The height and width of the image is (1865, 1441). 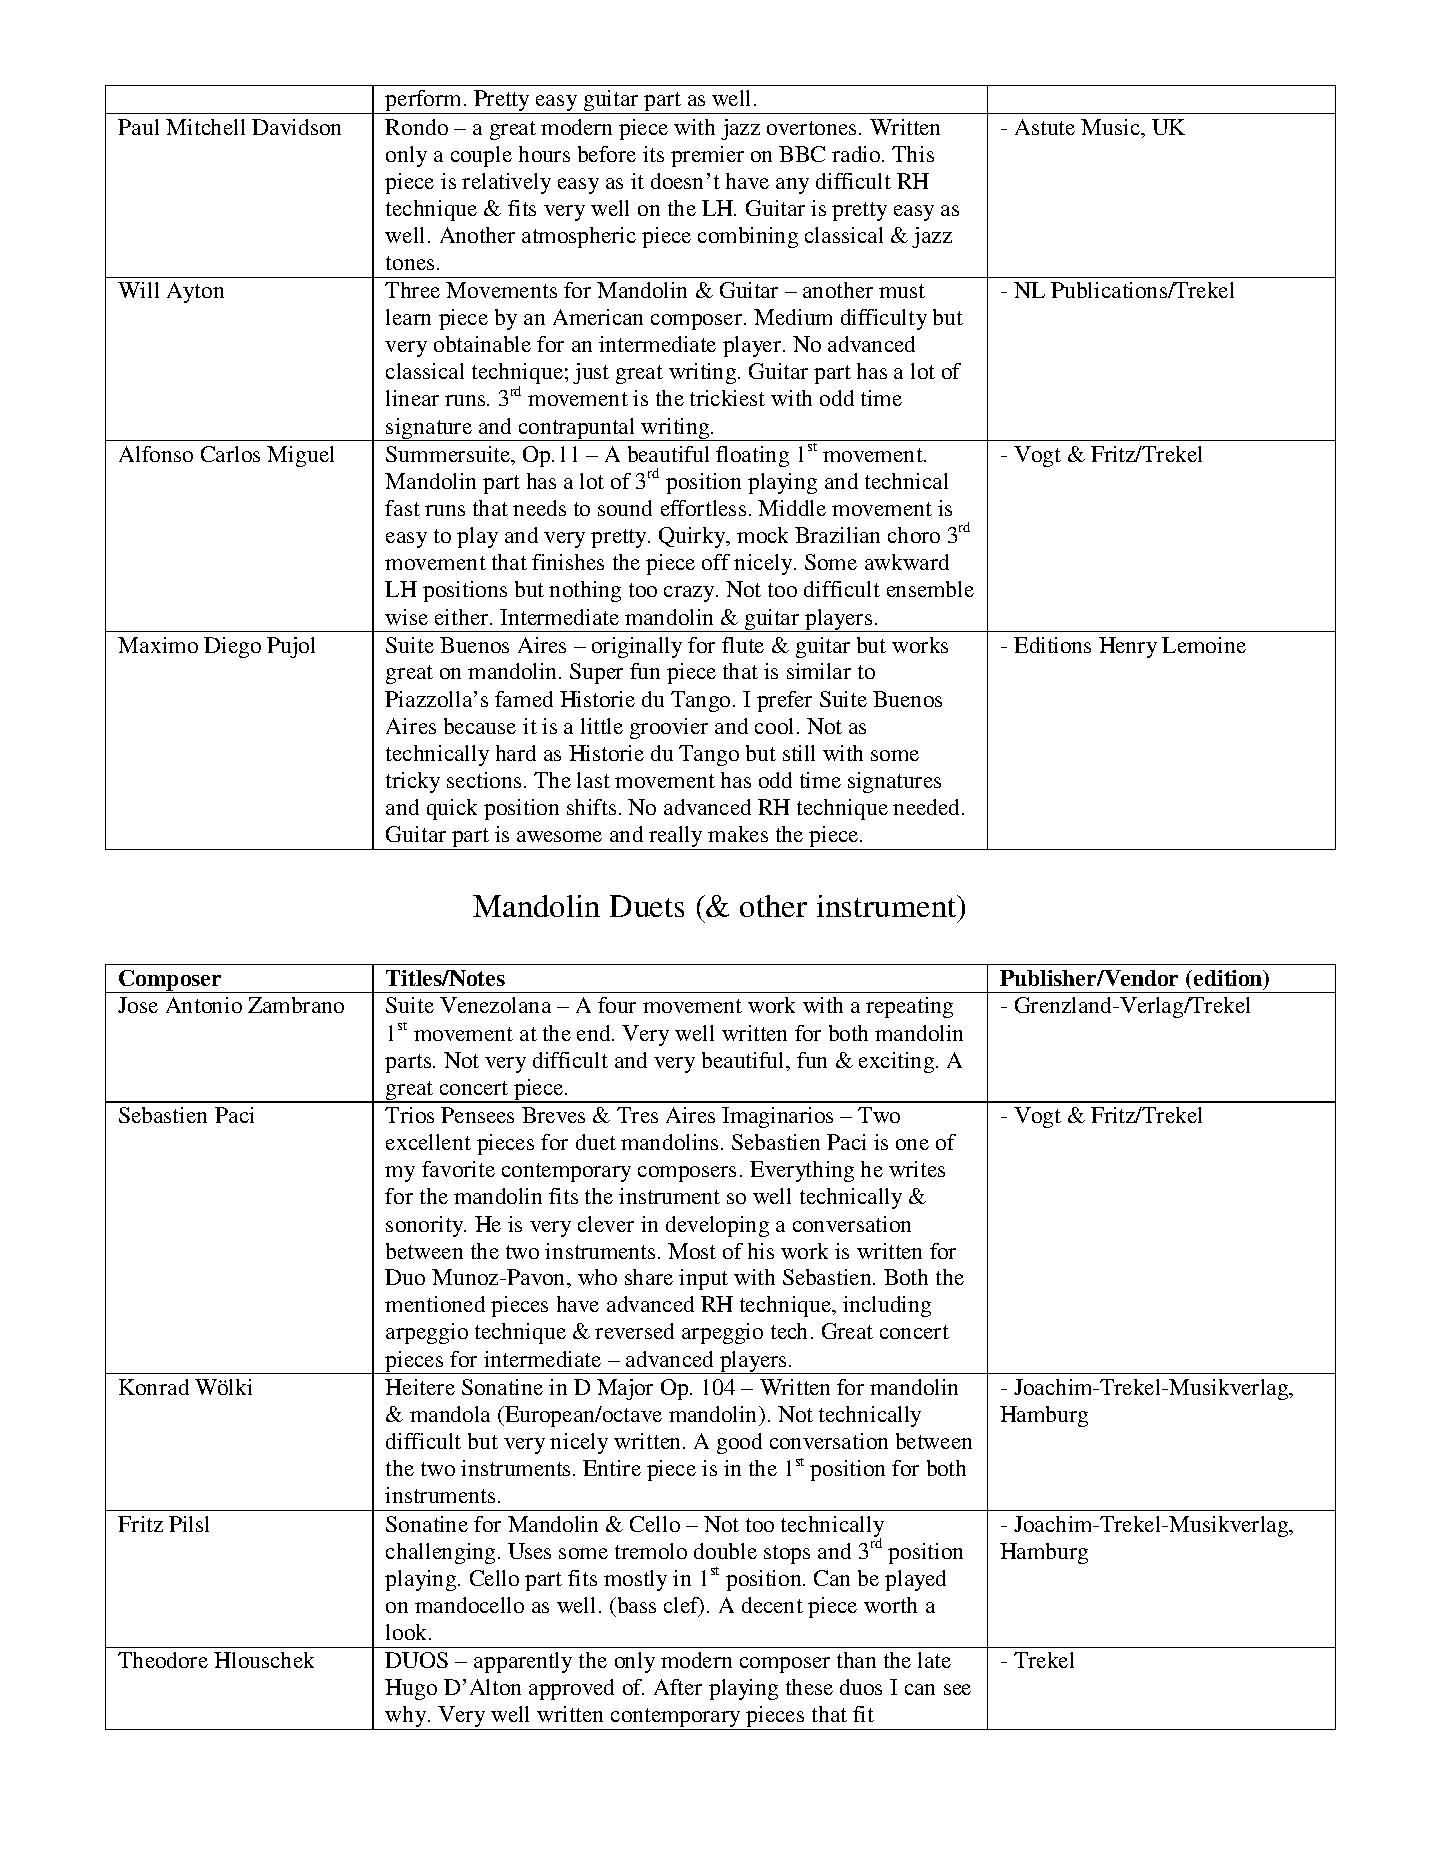 What do you see at coordinates (676, 838) in the image?
I see `really` at bounding box center [676, 838].
